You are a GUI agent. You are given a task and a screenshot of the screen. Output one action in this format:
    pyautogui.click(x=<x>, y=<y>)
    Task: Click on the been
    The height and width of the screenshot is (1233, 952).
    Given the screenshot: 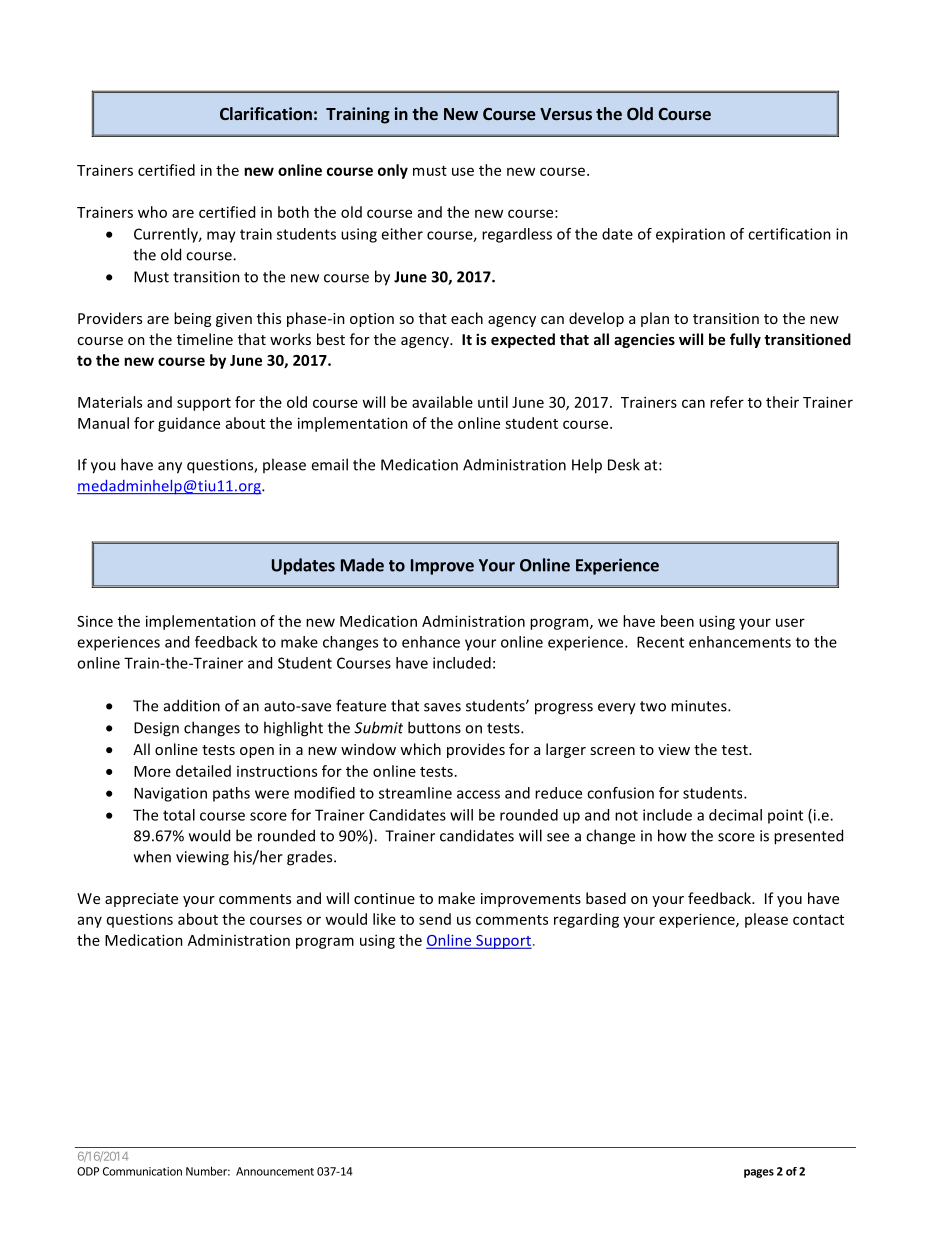 What is the action you would take?
    pyautogui.click(x=677, y=621)
